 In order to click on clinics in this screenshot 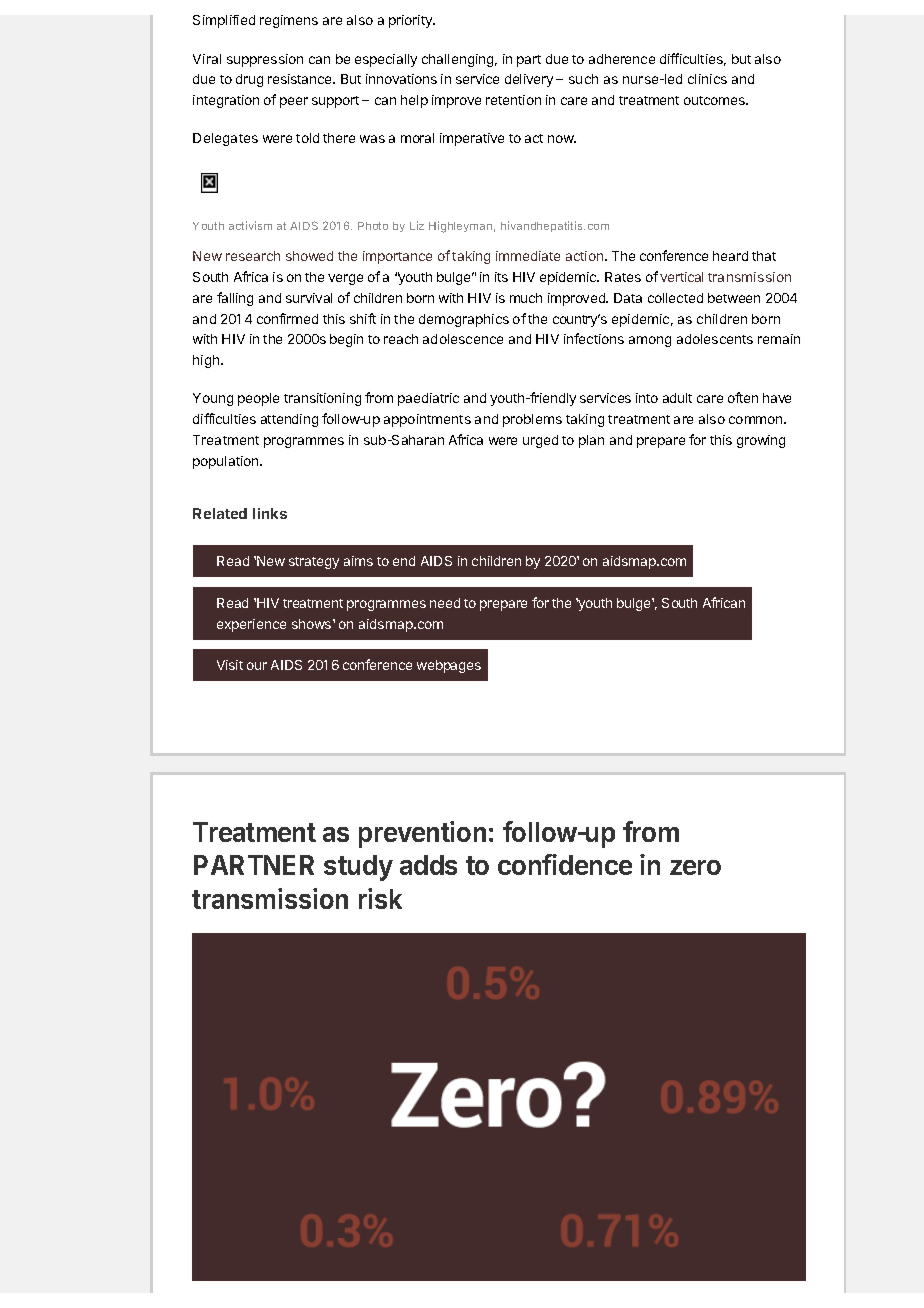, I will do `click(707, 79)`.
